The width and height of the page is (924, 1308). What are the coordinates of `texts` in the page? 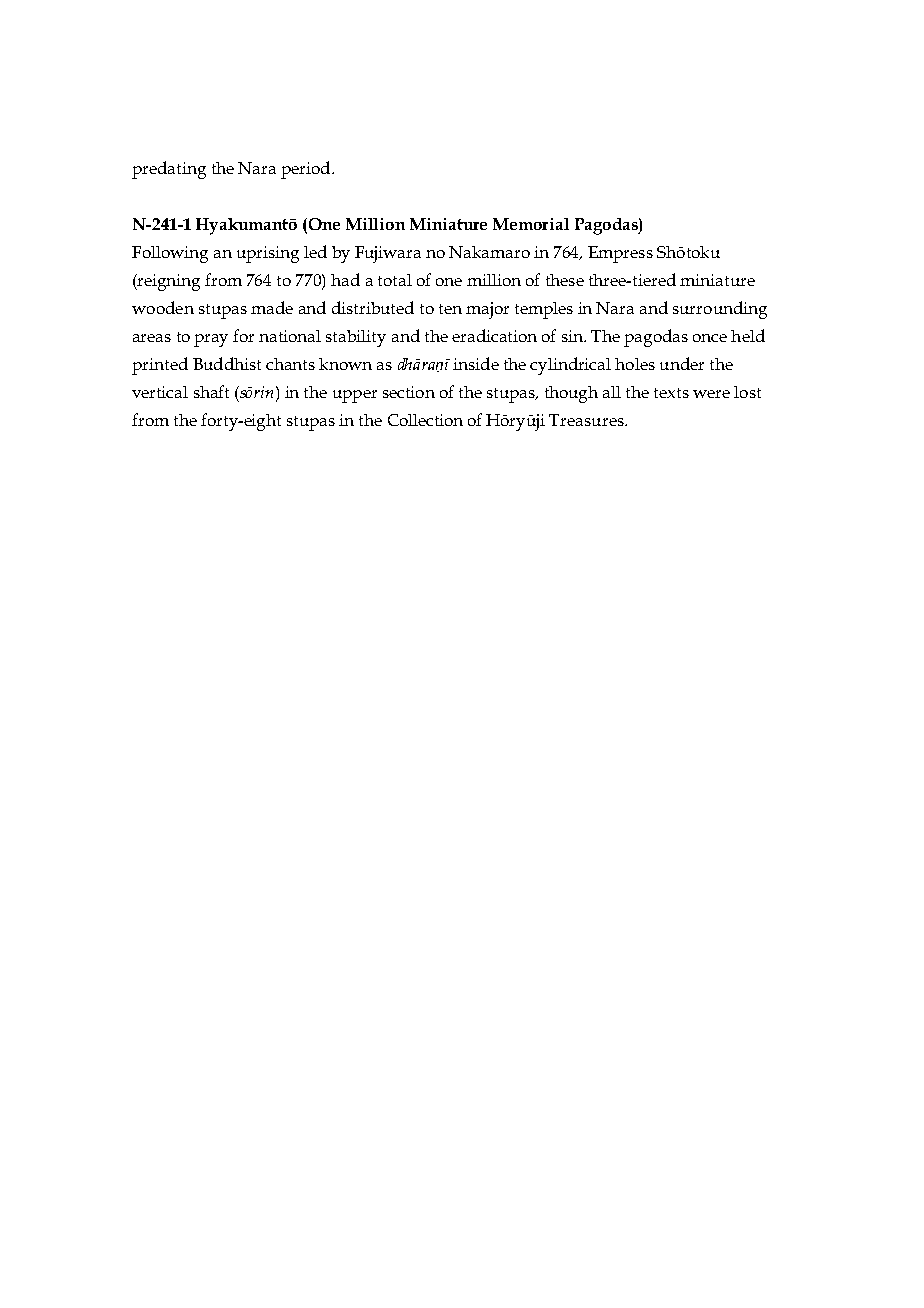 It's located at (671, 393).
